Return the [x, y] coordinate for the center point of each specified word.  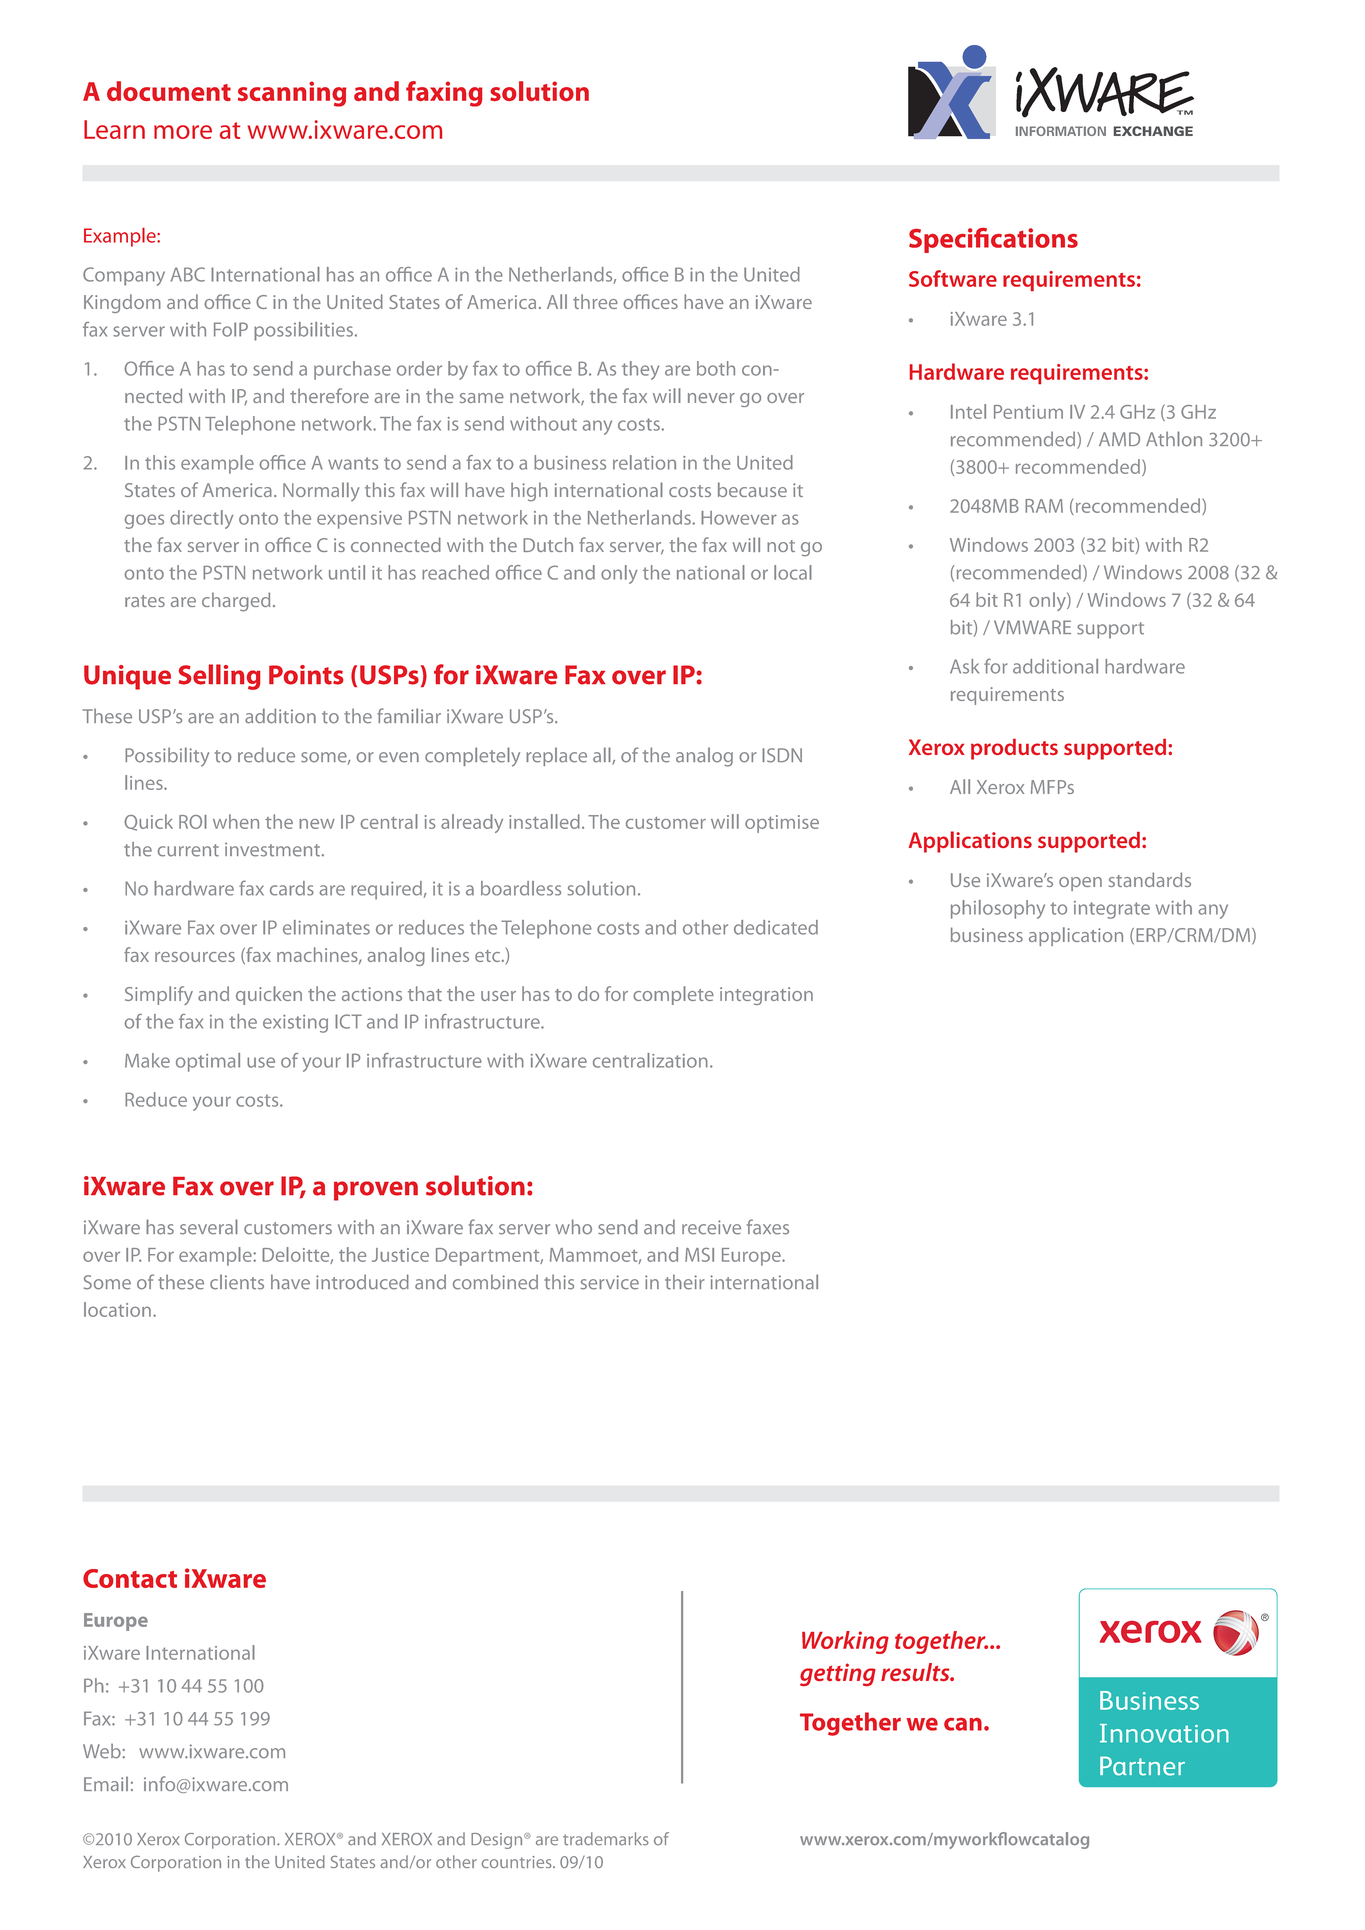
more [183, 132]
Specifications [993, 240]
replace [556, 756]
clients [237, 1282]
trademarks [606, 1839]
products [1014, 749]
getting [838, 1674]
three [595, 301]
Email [106, 1783]
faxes [768, 1227]
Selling [219, 677]
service [609, 1282]
